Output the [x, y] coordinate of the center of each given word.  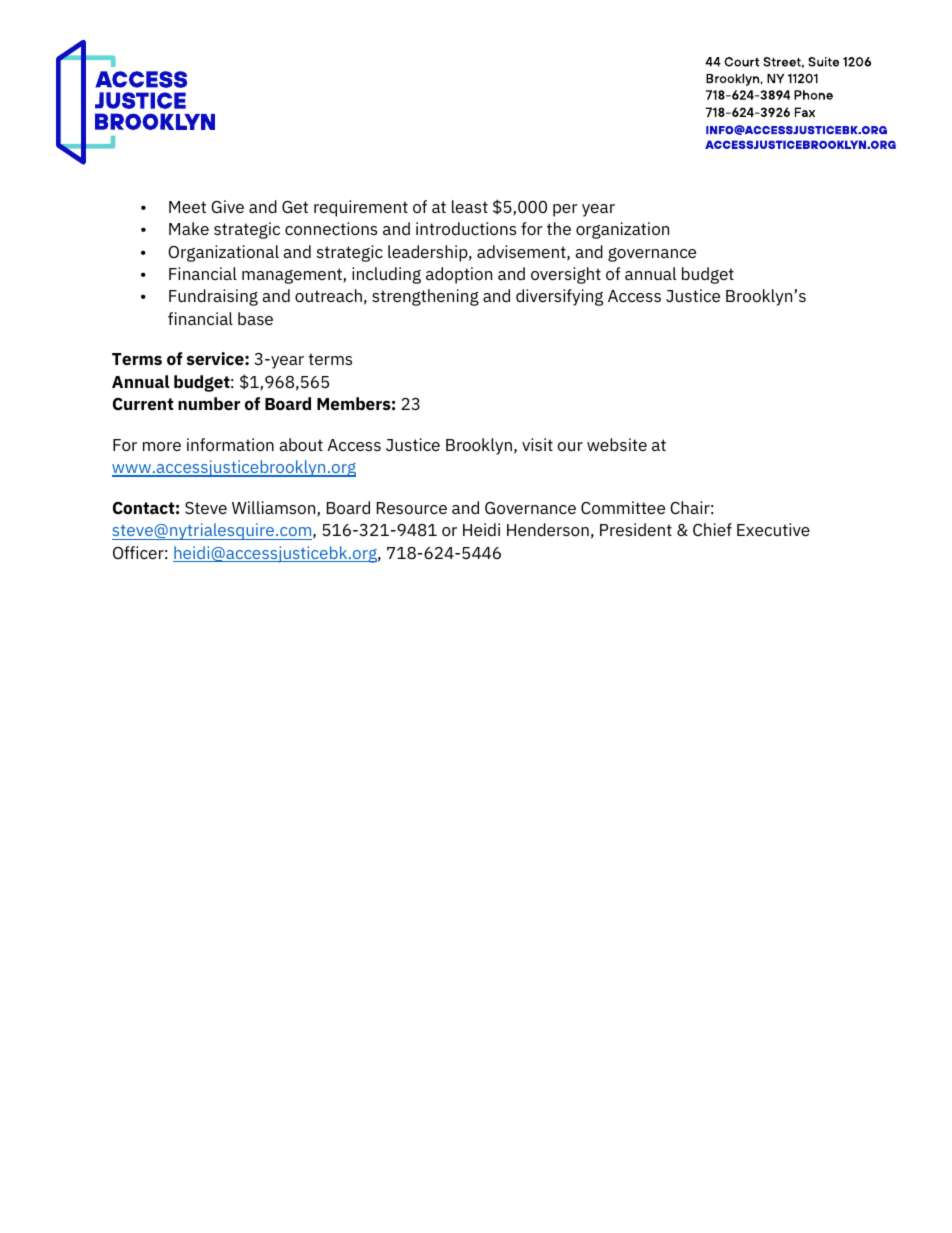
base [255, 318]
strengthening [425, 297]
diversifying [559, 297]
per [565, 210]
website [617, 444]
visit [537, 444]
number [209, 403]
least [470, 206]
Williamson [275, 509]
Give [227, 206]
